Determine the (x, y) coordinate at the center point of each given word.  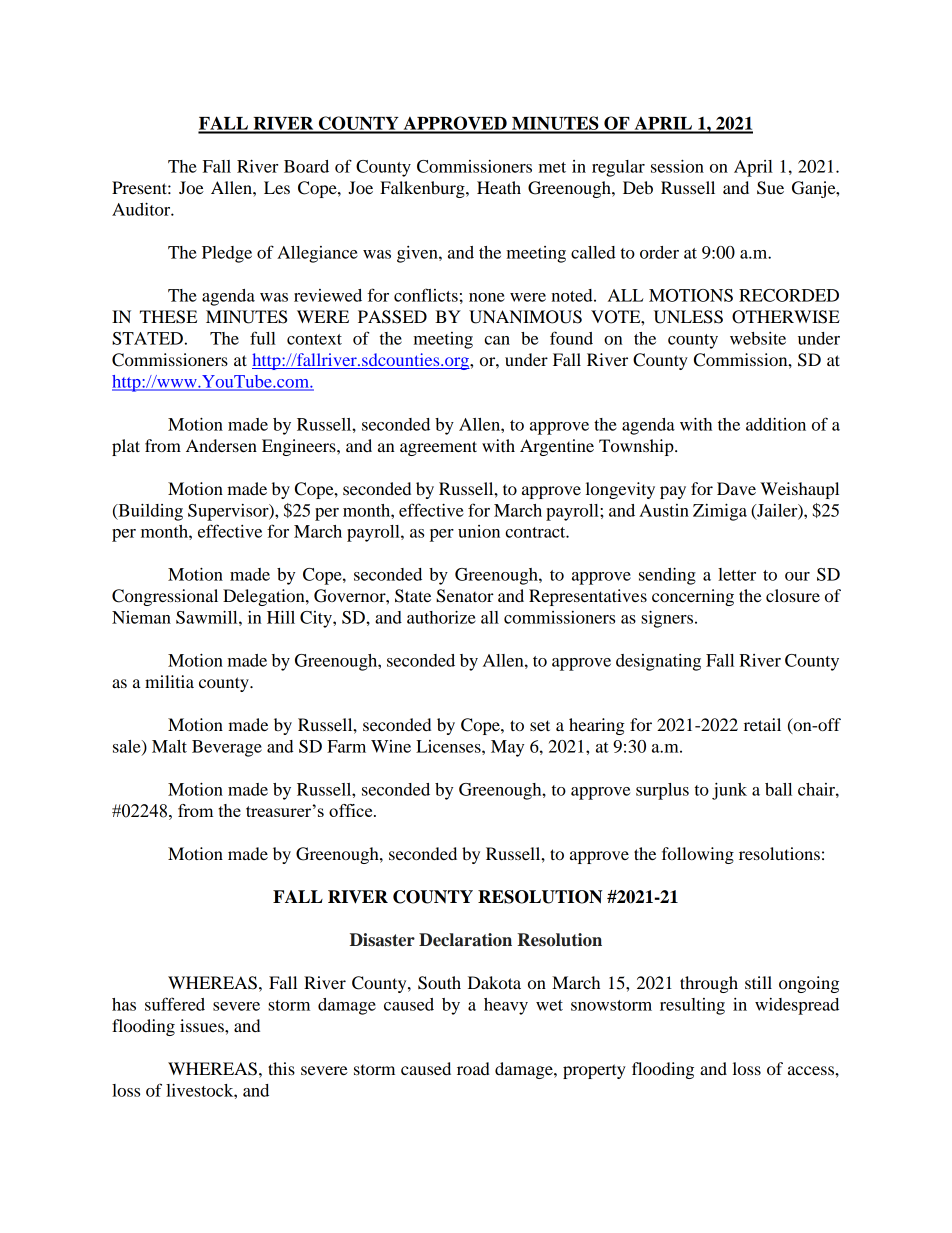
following (698, 855)
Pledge (227, 254)
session (677, 166)
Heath (499, 187)
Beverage (227, 748)
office (352, 810)
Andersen (221, 445)
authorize (441, 617)
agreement (438, 448)
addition (776, 424)
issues (203, 1025)
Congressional (165, 597)
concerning (693, 597)
